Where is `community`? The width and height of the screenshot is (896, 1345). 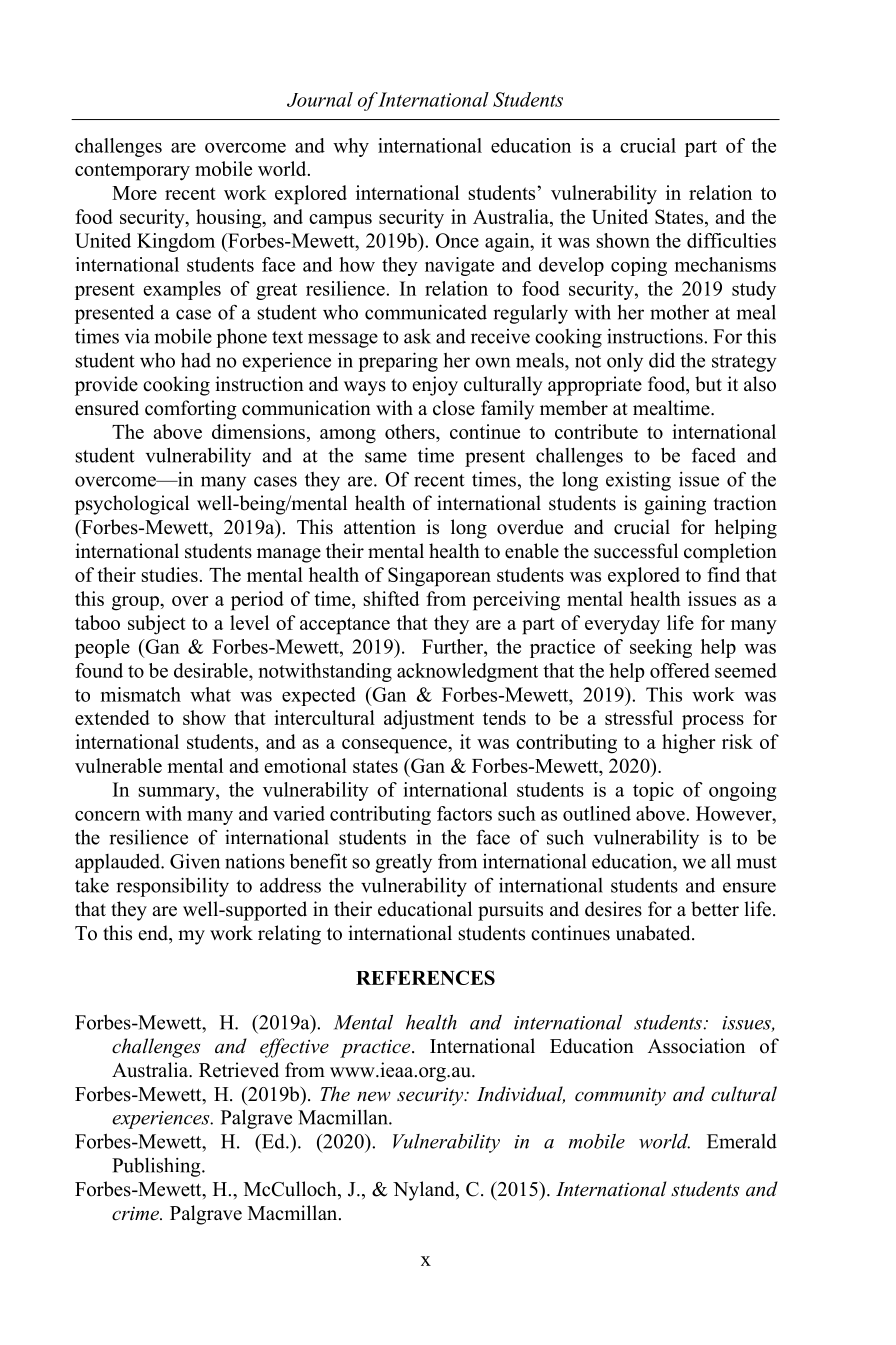 community is located at coordinates (620, 1096).
